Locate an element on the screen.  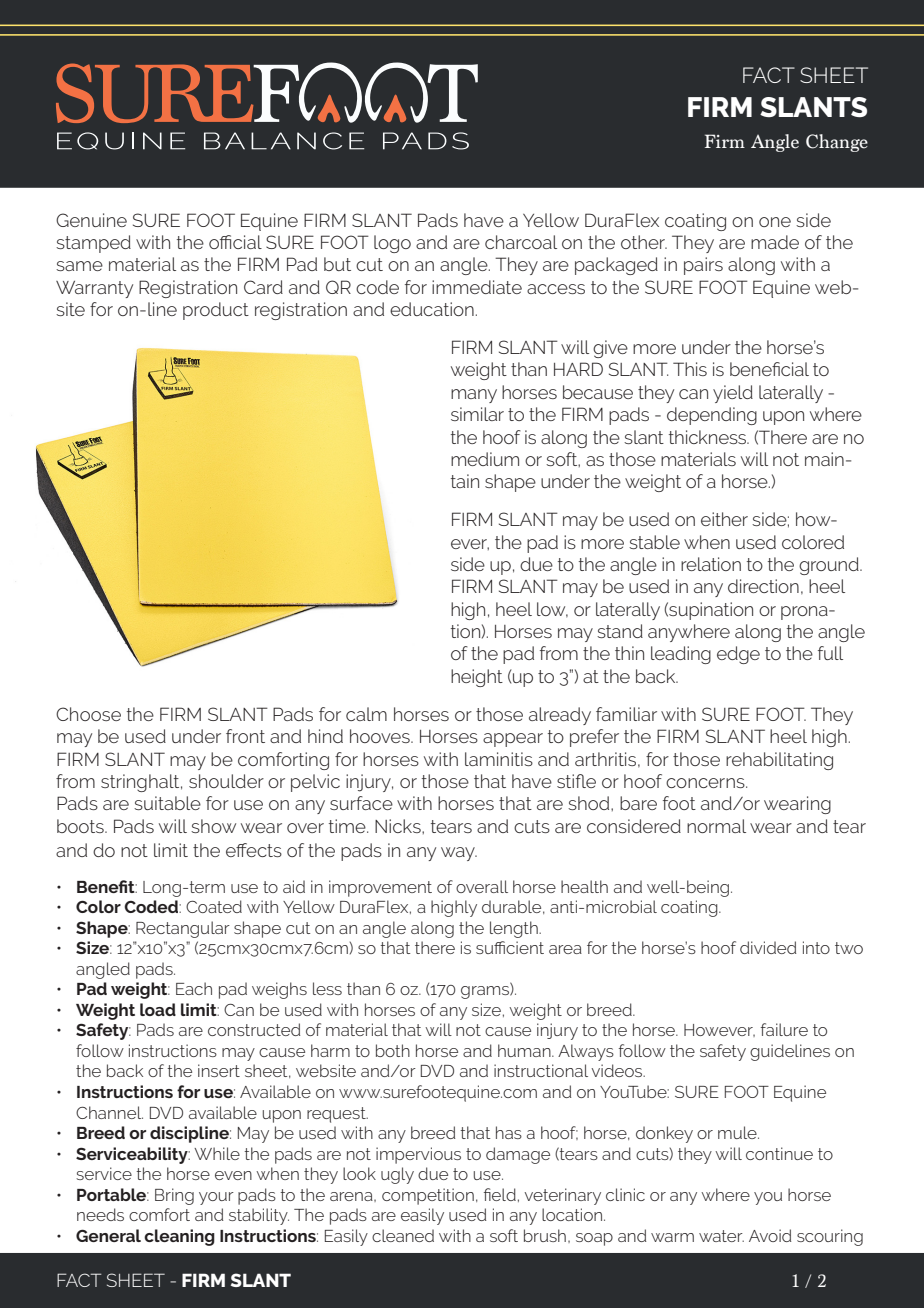
one is located at coordinates (775, 222).
